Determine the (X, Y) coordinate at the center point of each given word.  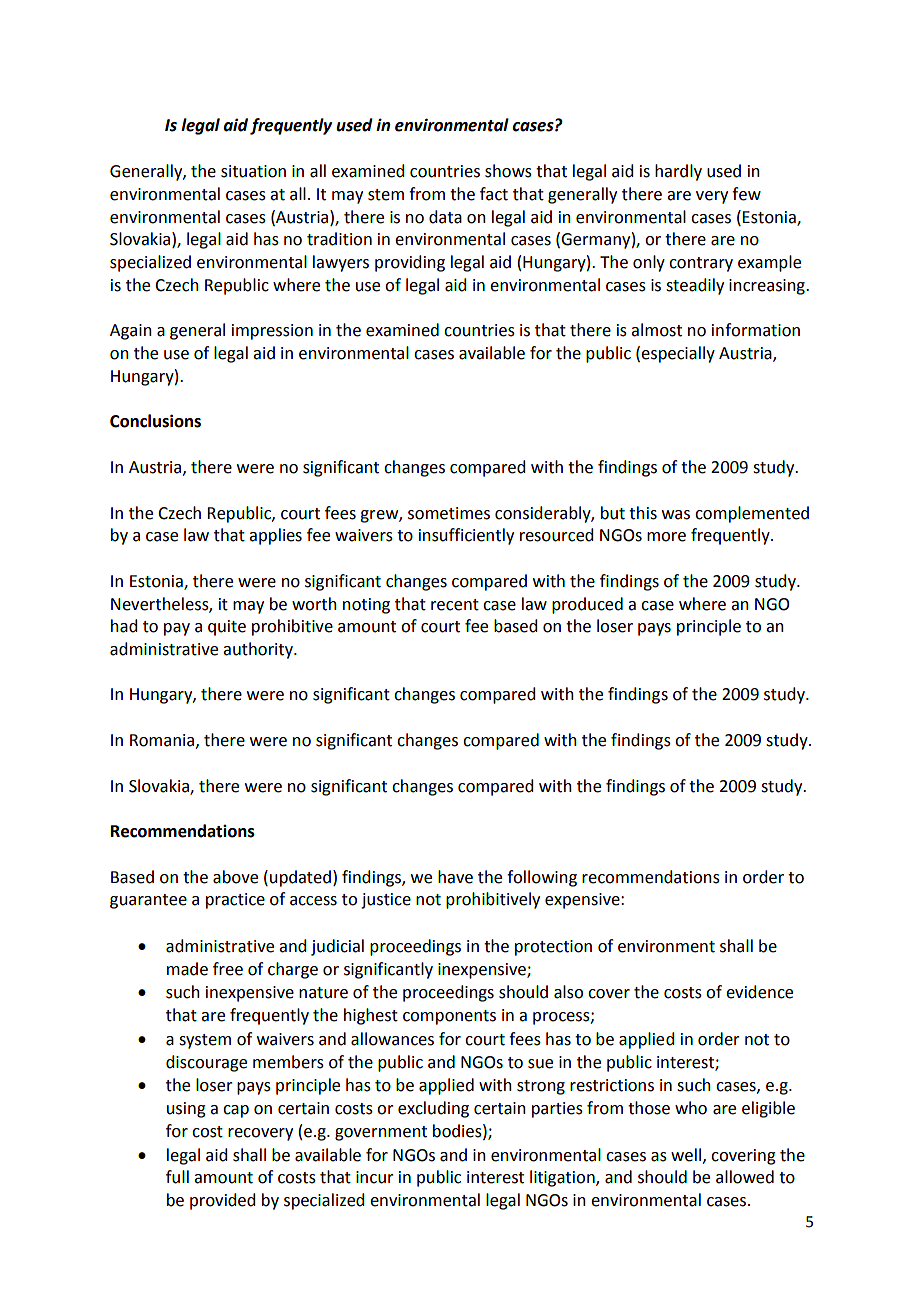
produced (587, 605)
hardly (678, 172)
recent (455, 605)
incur (375, 1177)
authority (259, 650)
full (177, 1177)
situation (253, 171)
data (445, 217)
